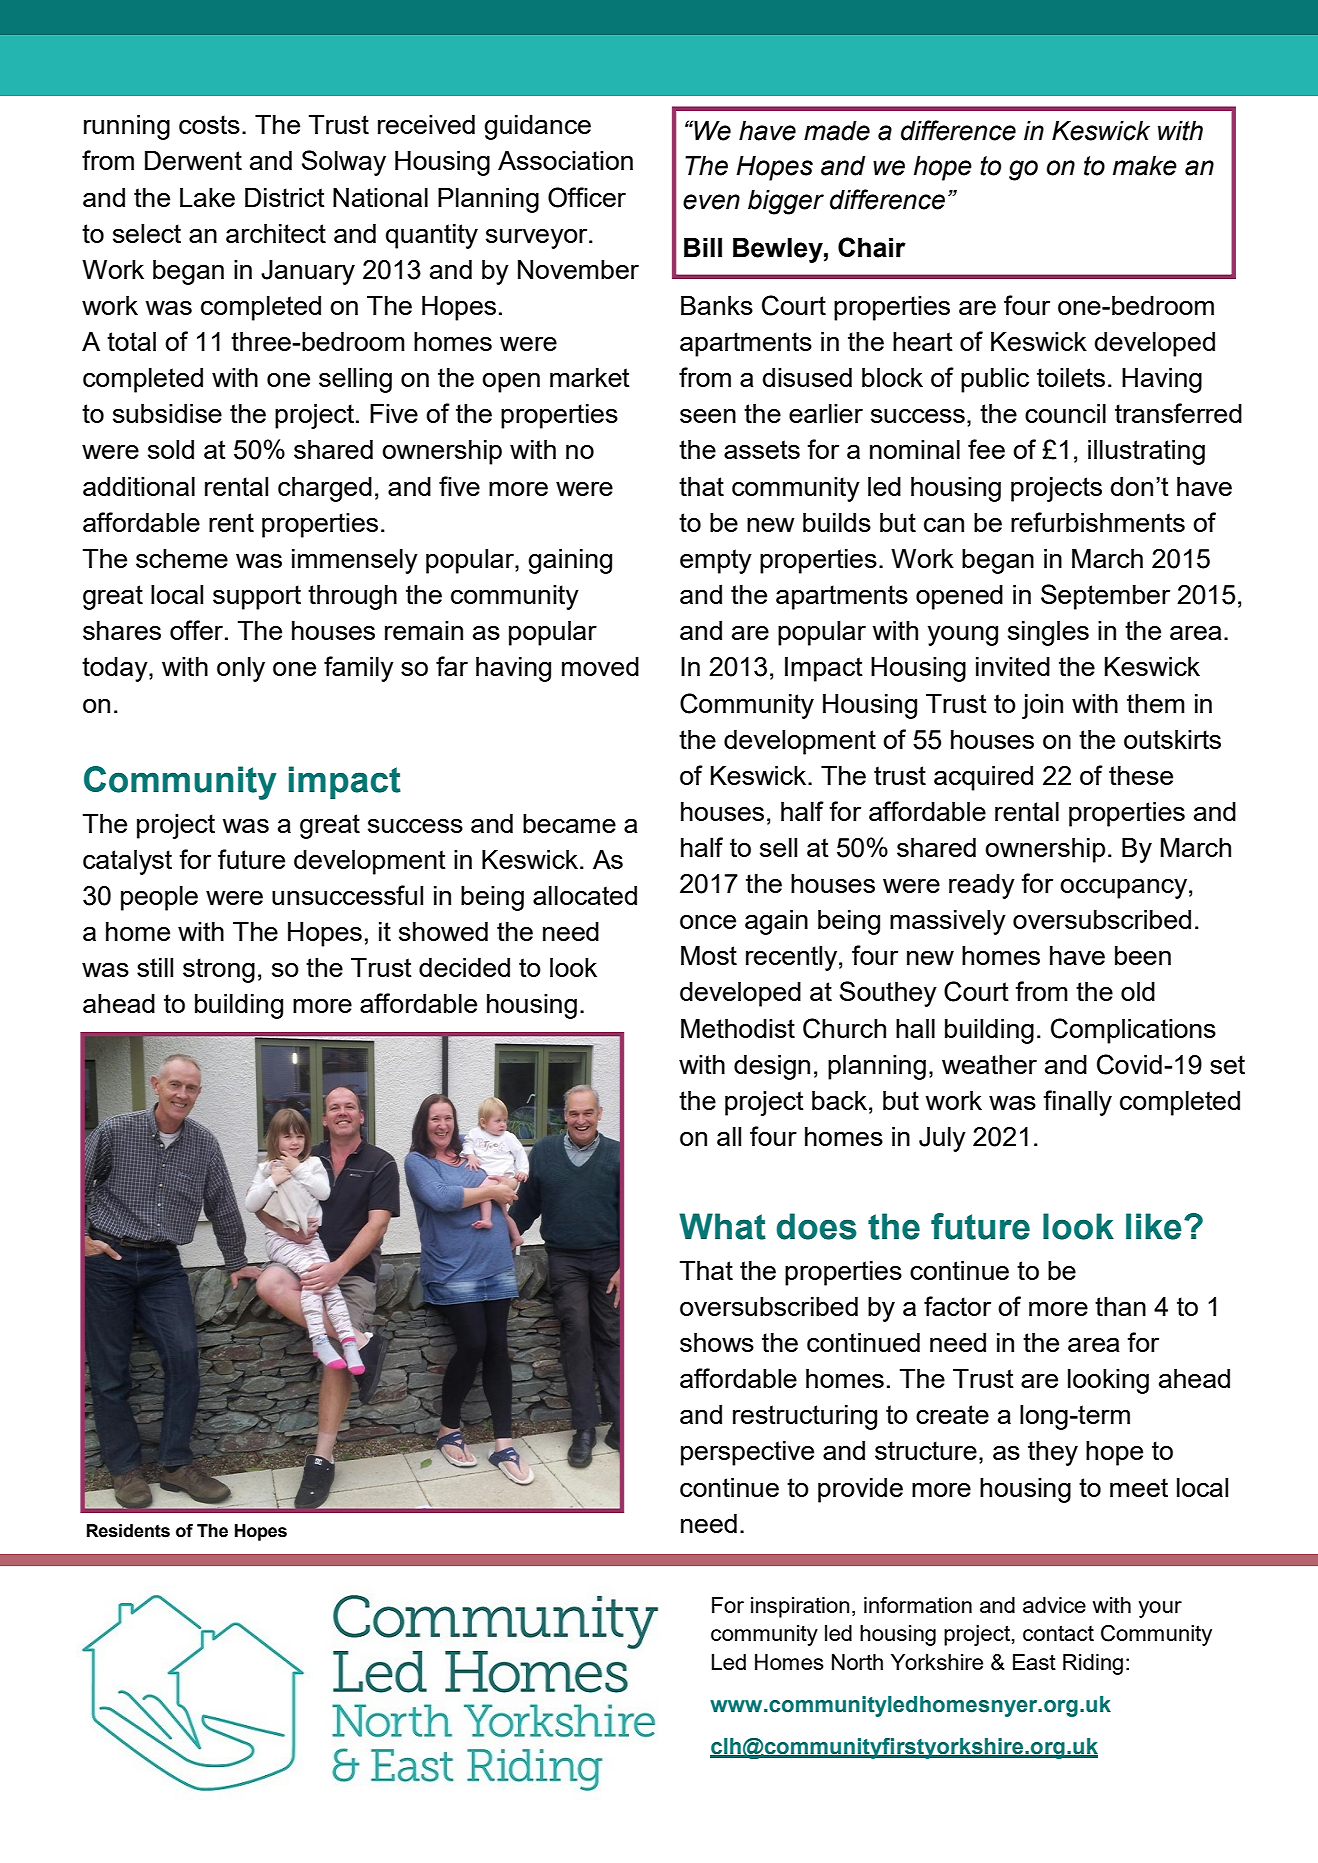 The image size is (1318, 1863). Describe the element at coordinates (219, 970) in the screenshot. I see `strong` at that location.
